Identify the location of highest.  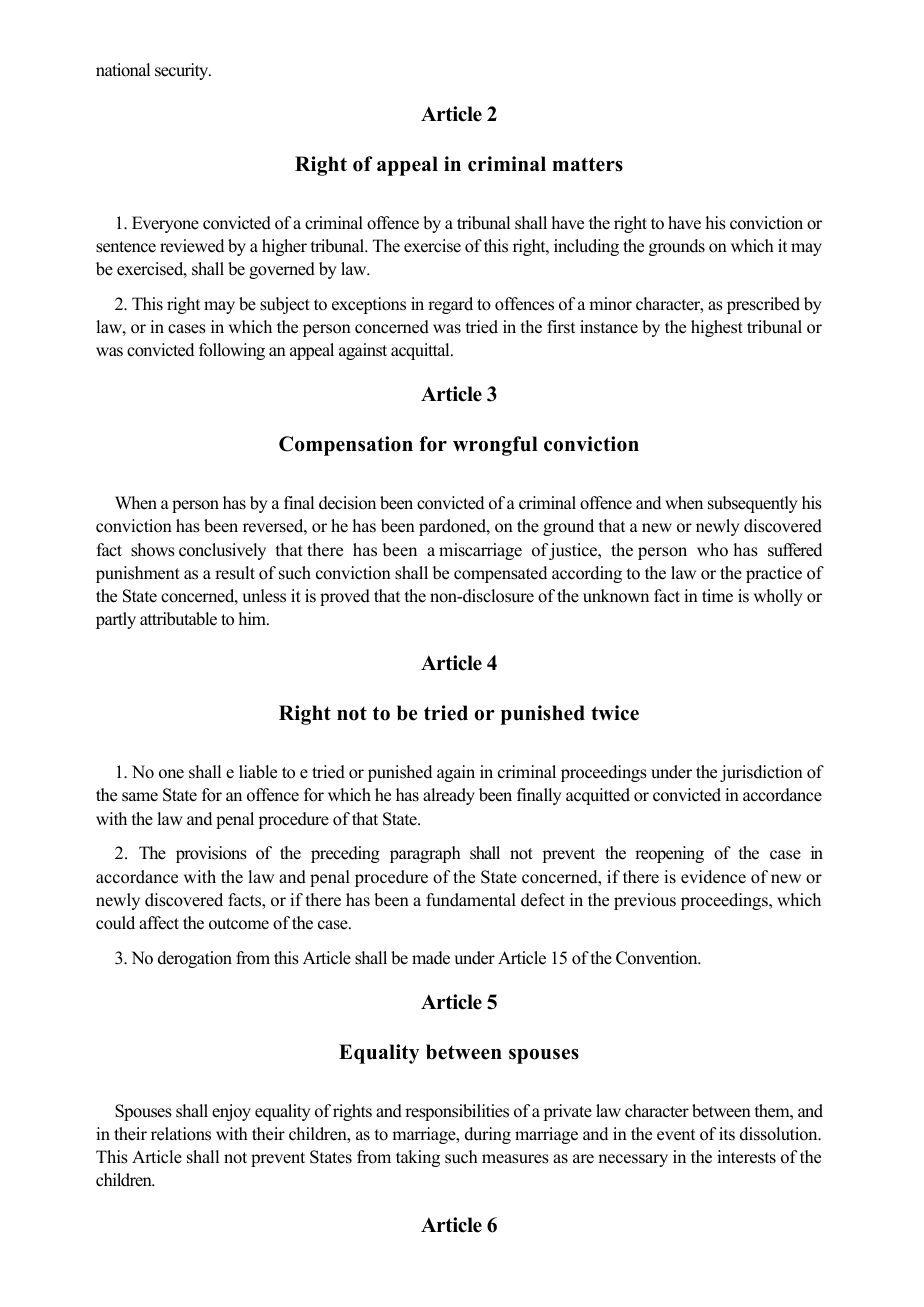
(717, 328).
